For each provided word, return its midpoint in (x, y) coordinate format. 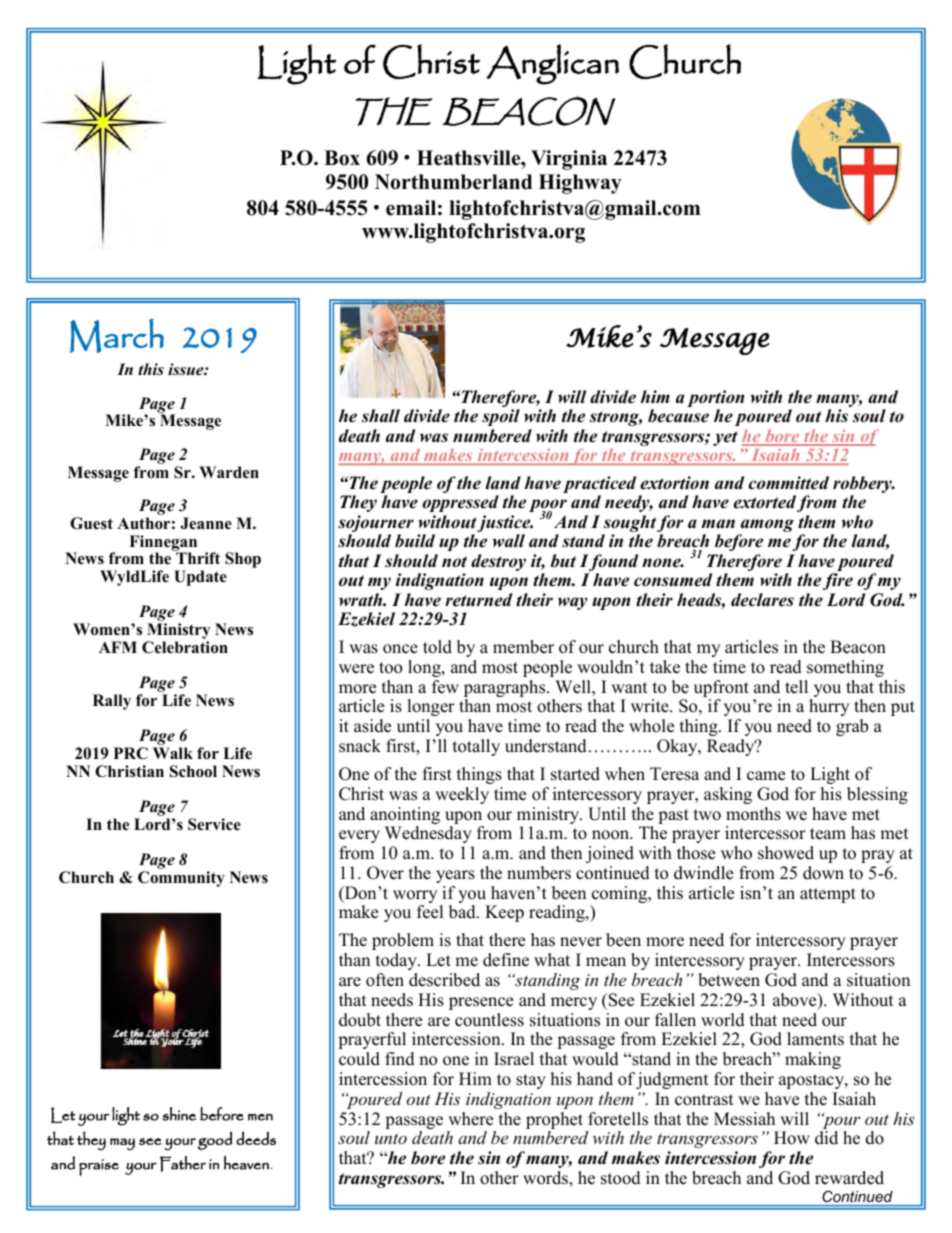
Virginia (569, 160)
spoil (501, 417)
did (826, 1138)
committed (788, 483)
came (766, 776)
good (215, 1140)
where (470, 1119)
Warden (229, 472)
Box (342, 158)
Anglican (552, 64)
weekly (462, 795)
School (193, 771)
